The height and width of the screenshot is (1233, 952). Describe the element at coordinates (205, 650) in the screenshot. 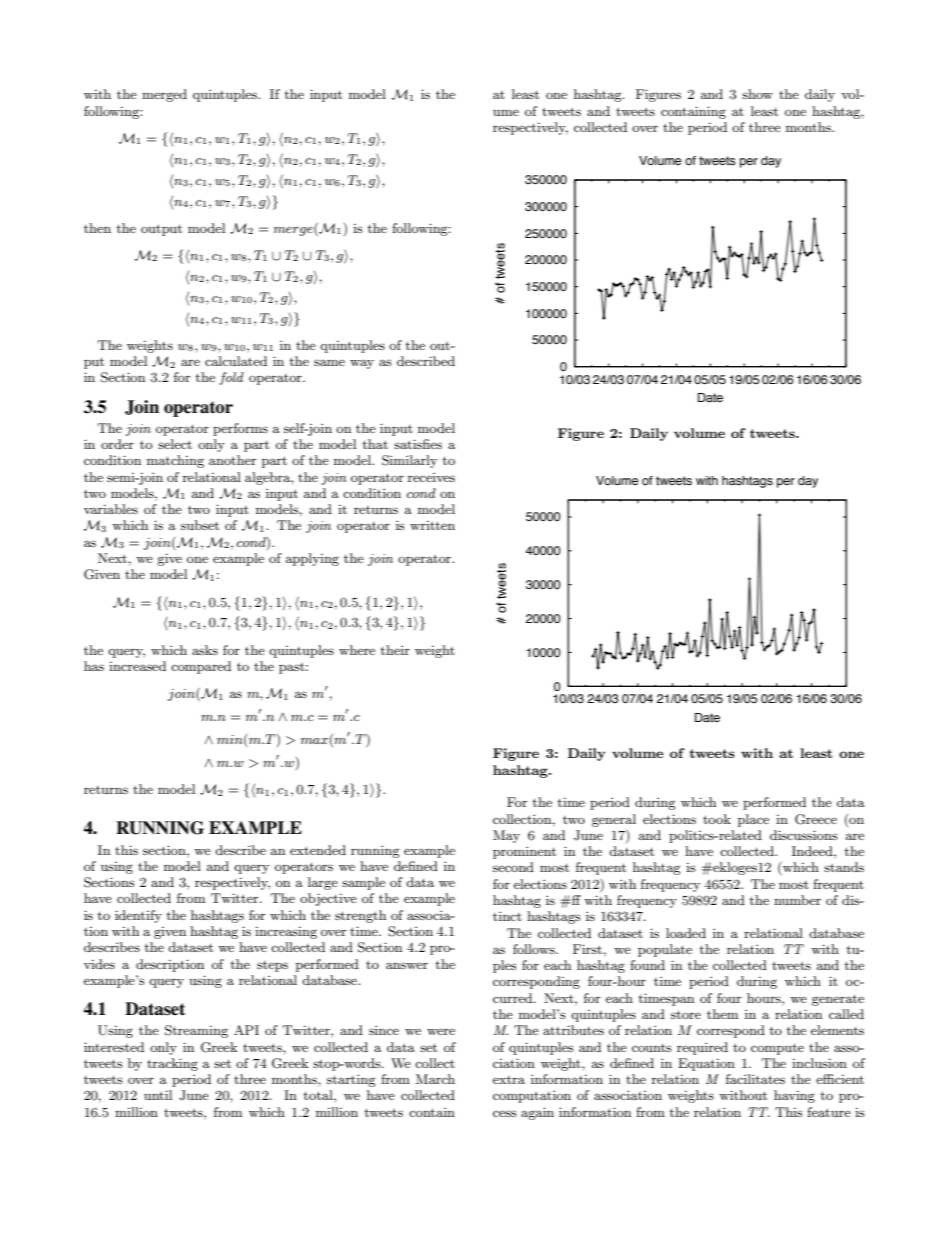

I see `asks` at that location.
